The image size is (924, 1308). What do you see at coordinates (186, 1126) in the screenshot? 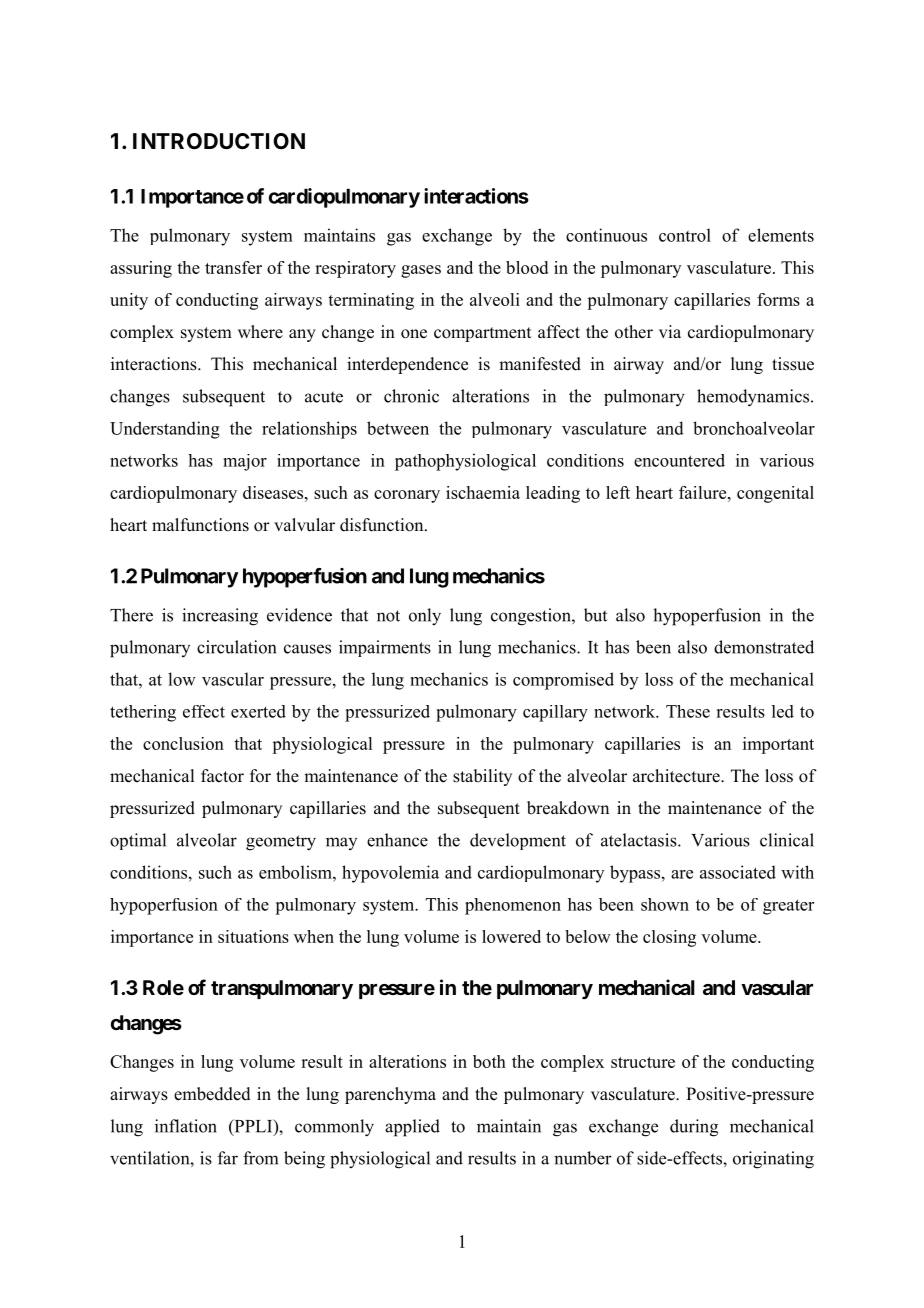
I see `inflation` at bounding box center [186, 1126].
